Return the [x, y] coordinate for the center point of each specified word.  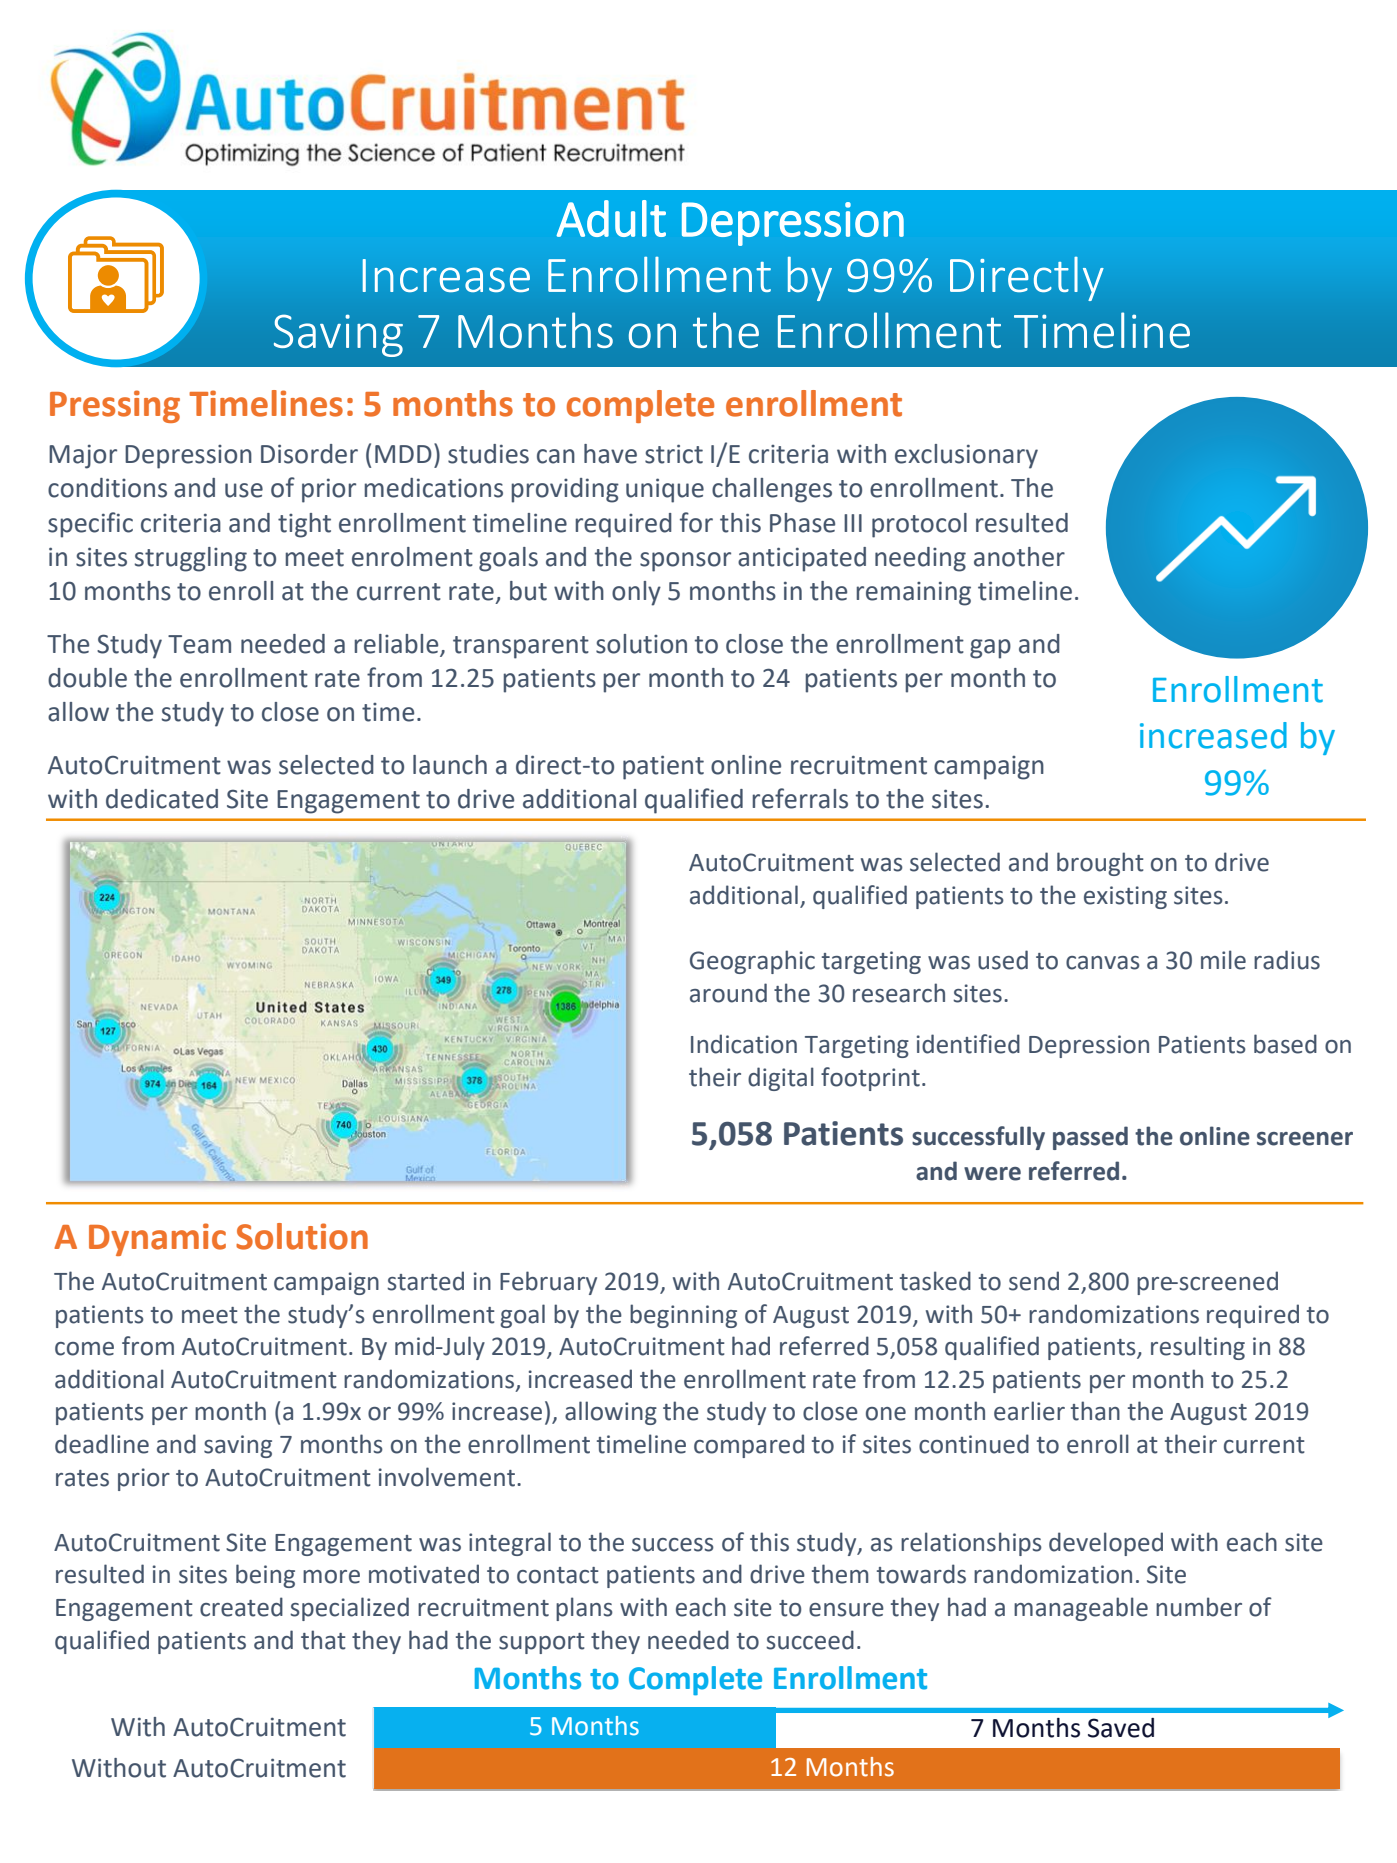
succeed [810, 1640]
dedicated [162, 799]
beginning [683, 1316]
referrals [800, 798]
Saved [1121, 1728]
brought [1100, 864]
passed [1090, 1138]
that [323, 1640]
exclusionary [966, 456]
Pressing [115, 406]
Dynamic [157, 1239]
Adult [611, 218]
